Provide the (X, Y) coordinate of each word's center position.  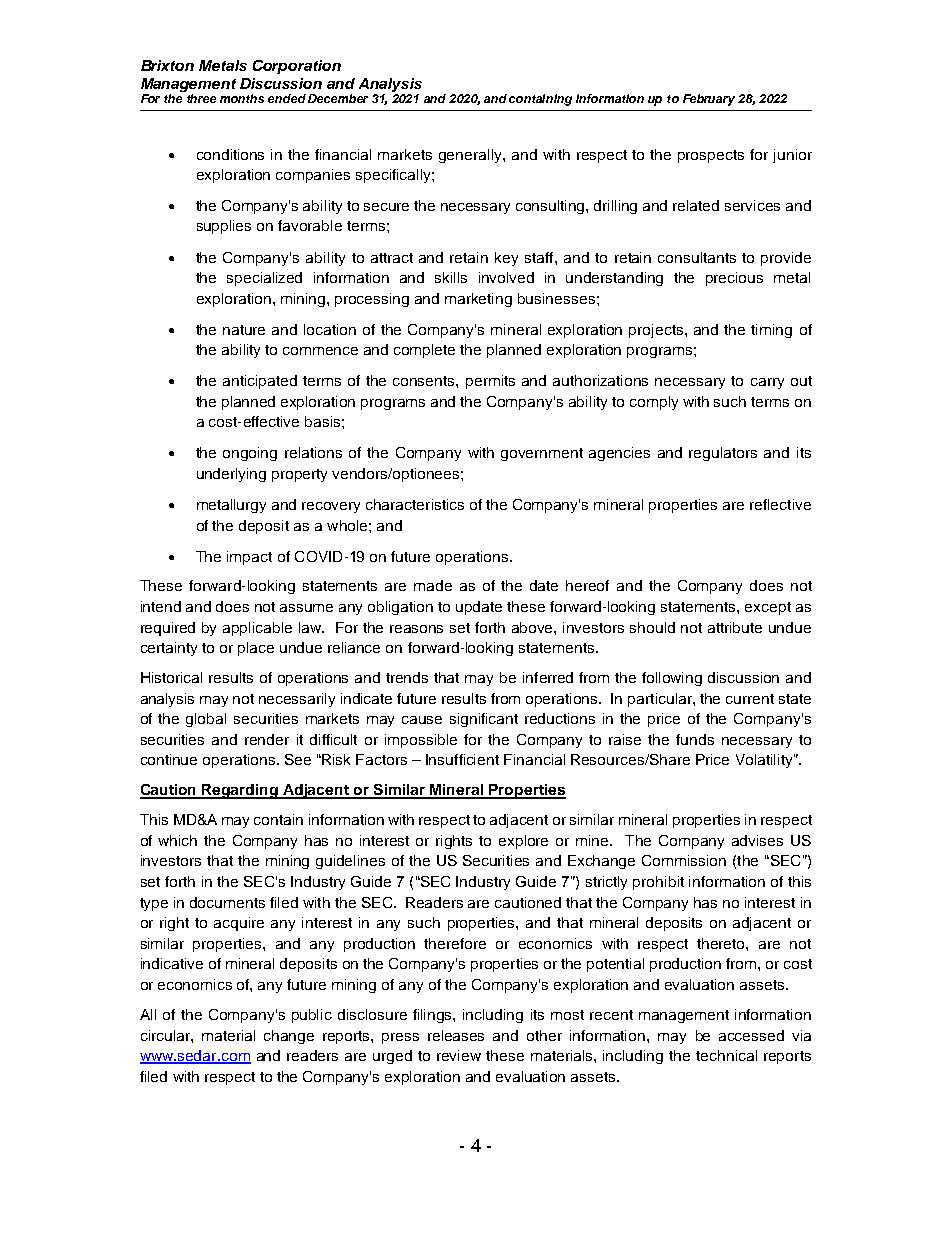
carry (767, 383)
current (750, 699)
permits (490, 382)
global (206, 720)
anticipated (260, 382)
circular (166, 1035)
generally (471, 156)
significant (484, 720)
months (242, 98)
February (709, 100)
